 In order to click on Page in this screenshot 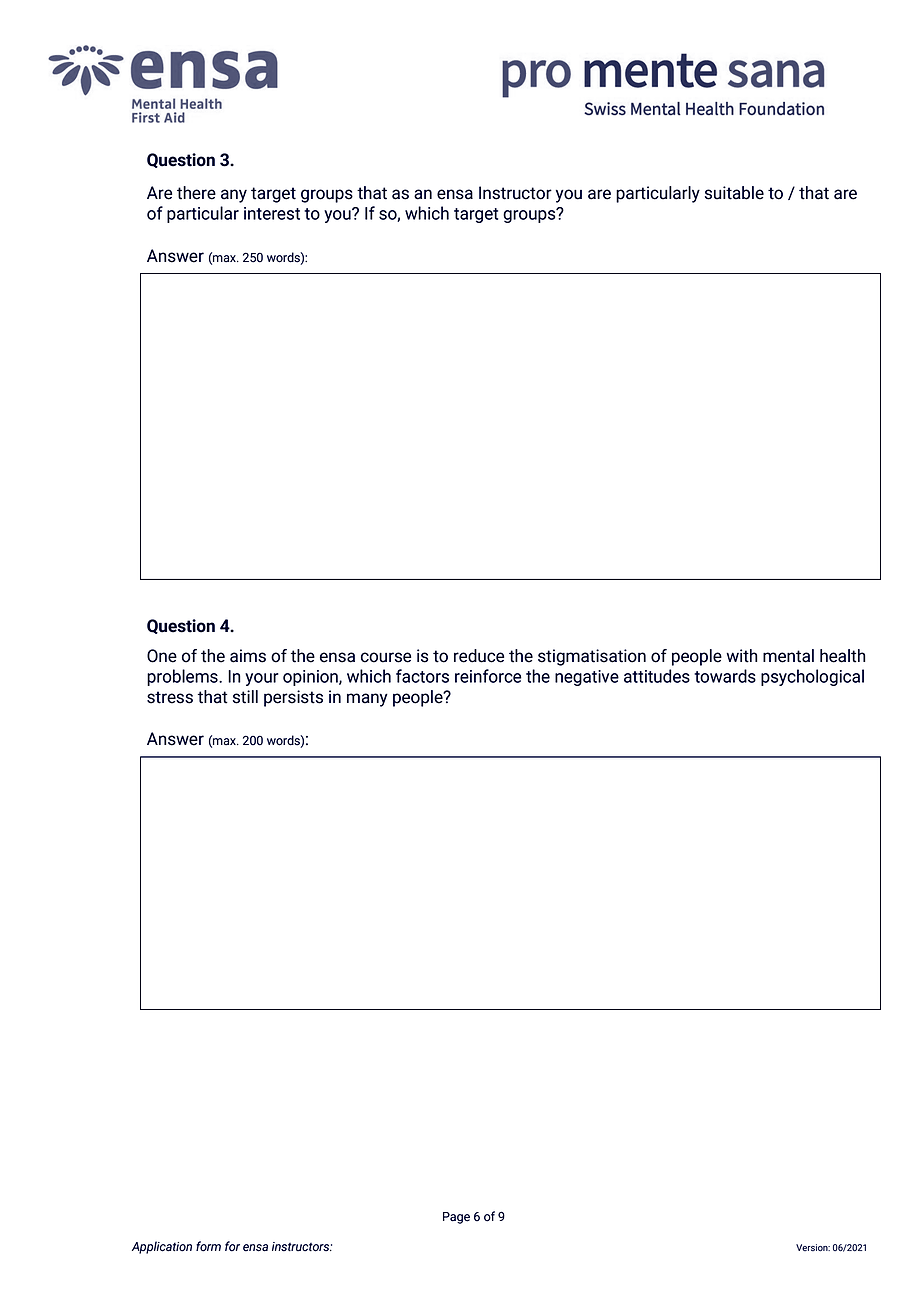, I will do `click(456, 1218)`.
